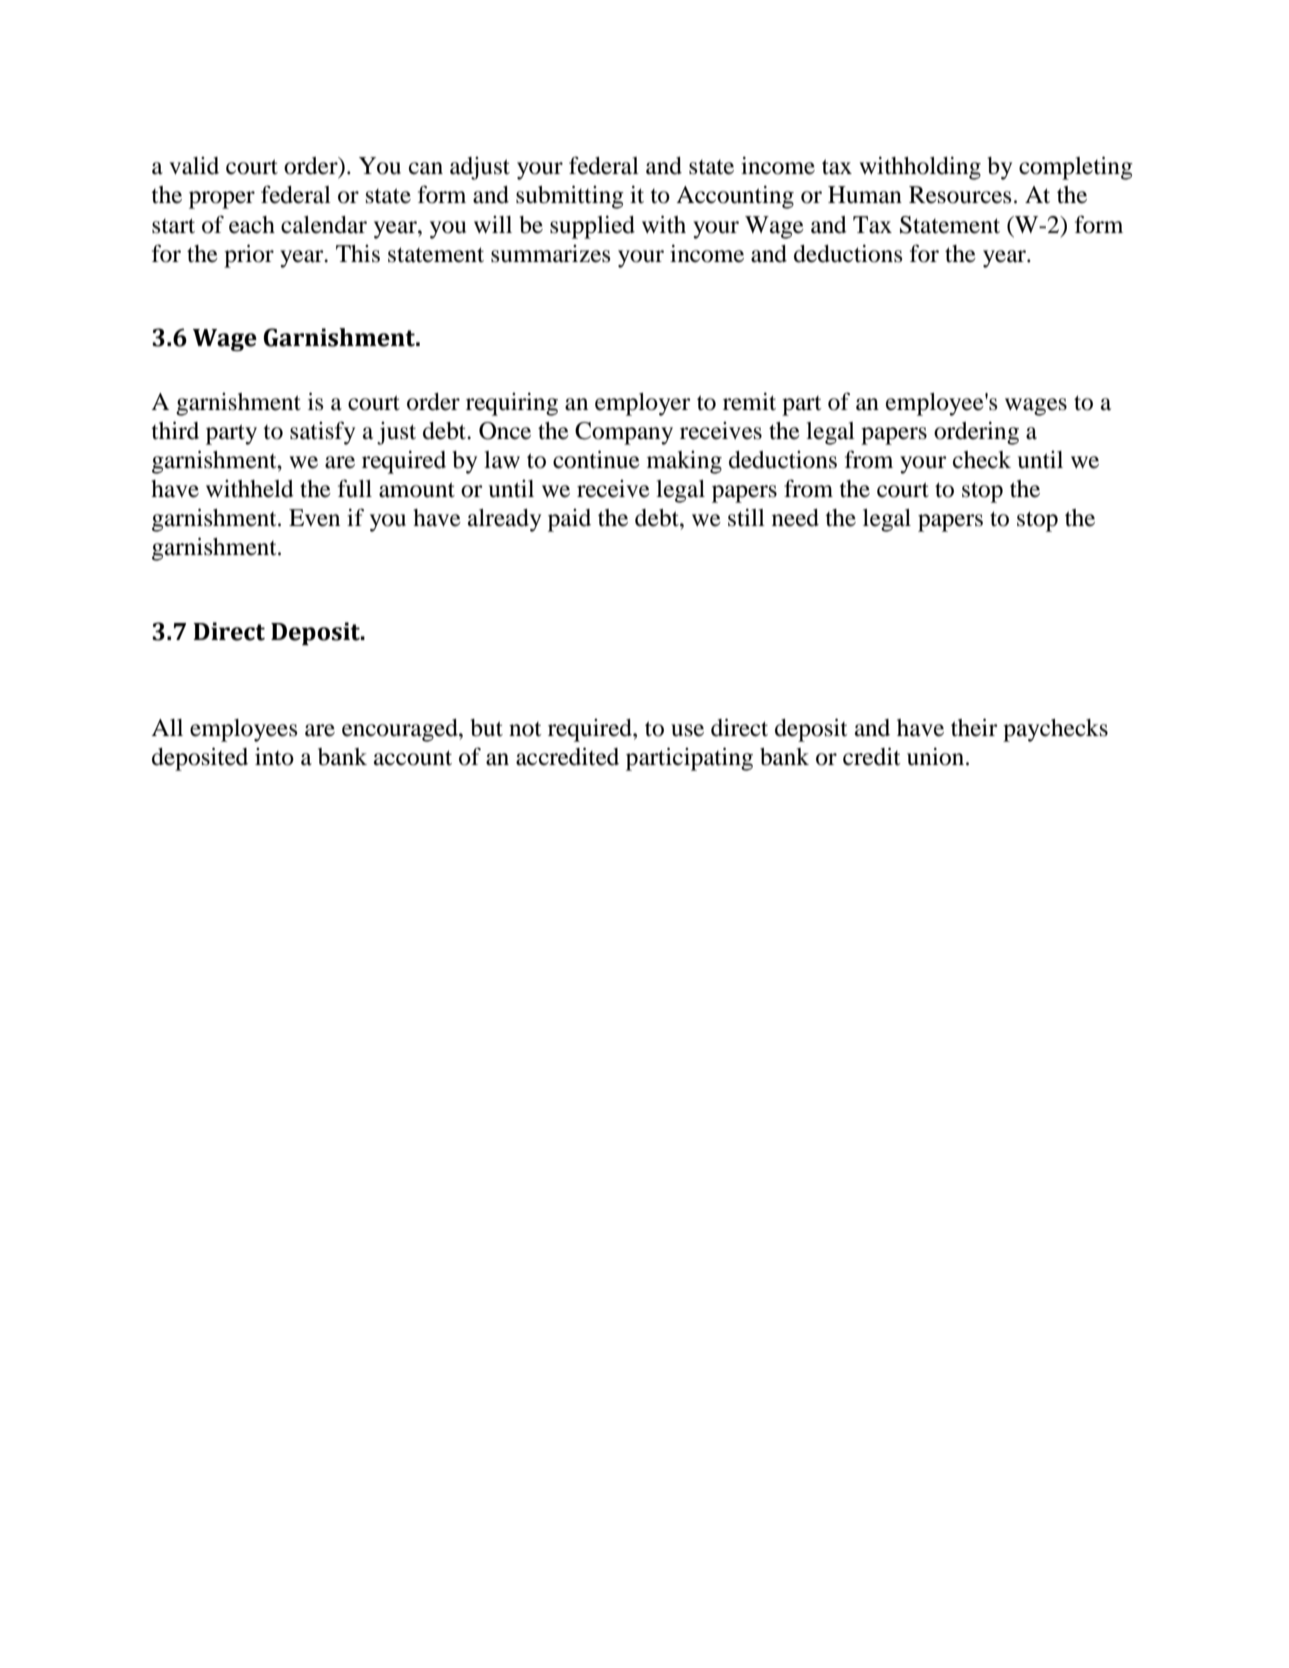 This screenshot has height=1668, width=1289. I want to click on use, so click(687, 730).
